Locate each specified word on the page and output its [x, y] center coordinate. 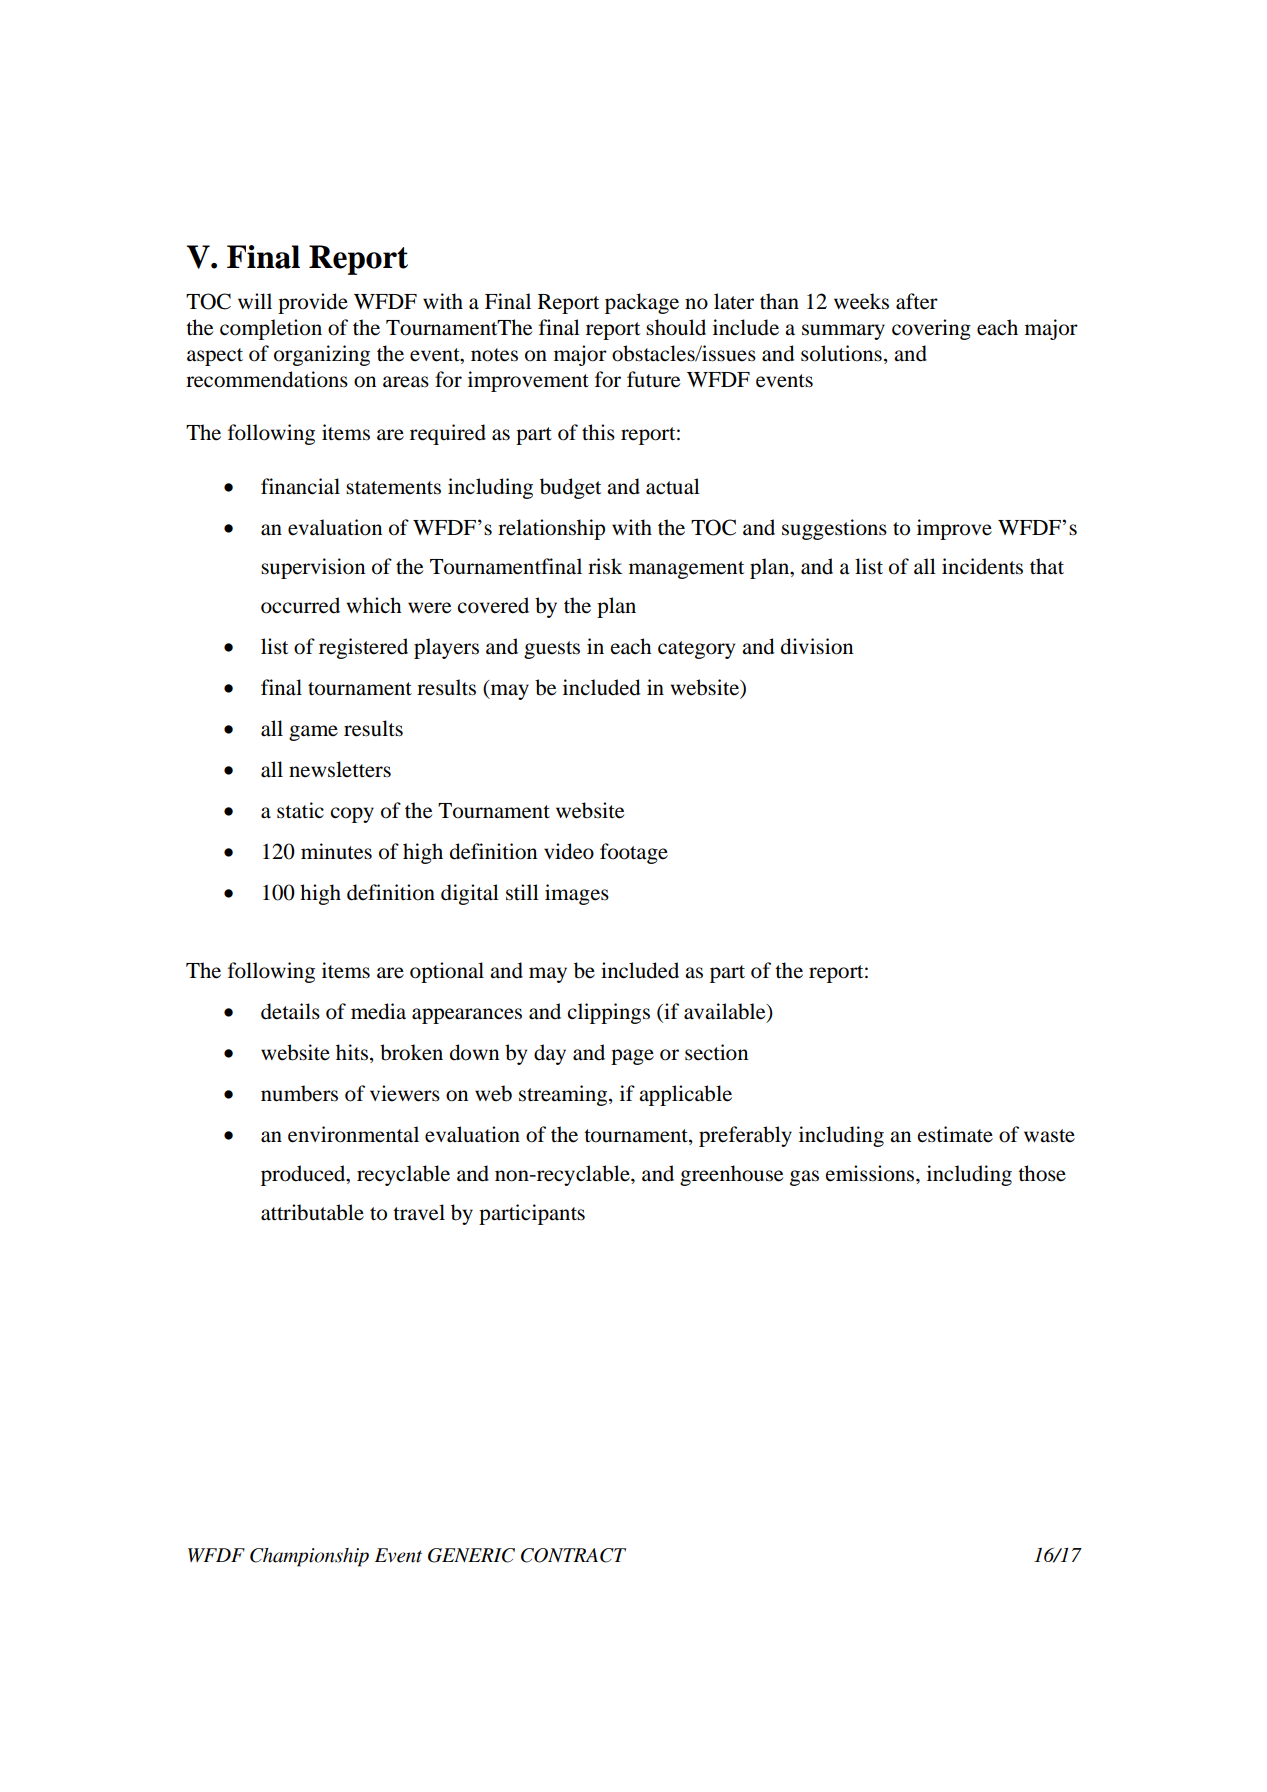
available [726, 1012]
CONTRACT [573, 1555]
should [676, 327]
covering [931, 329]
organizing [322, 355]
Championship [309, 1557]
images [577, 894]
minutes [336, 851]
